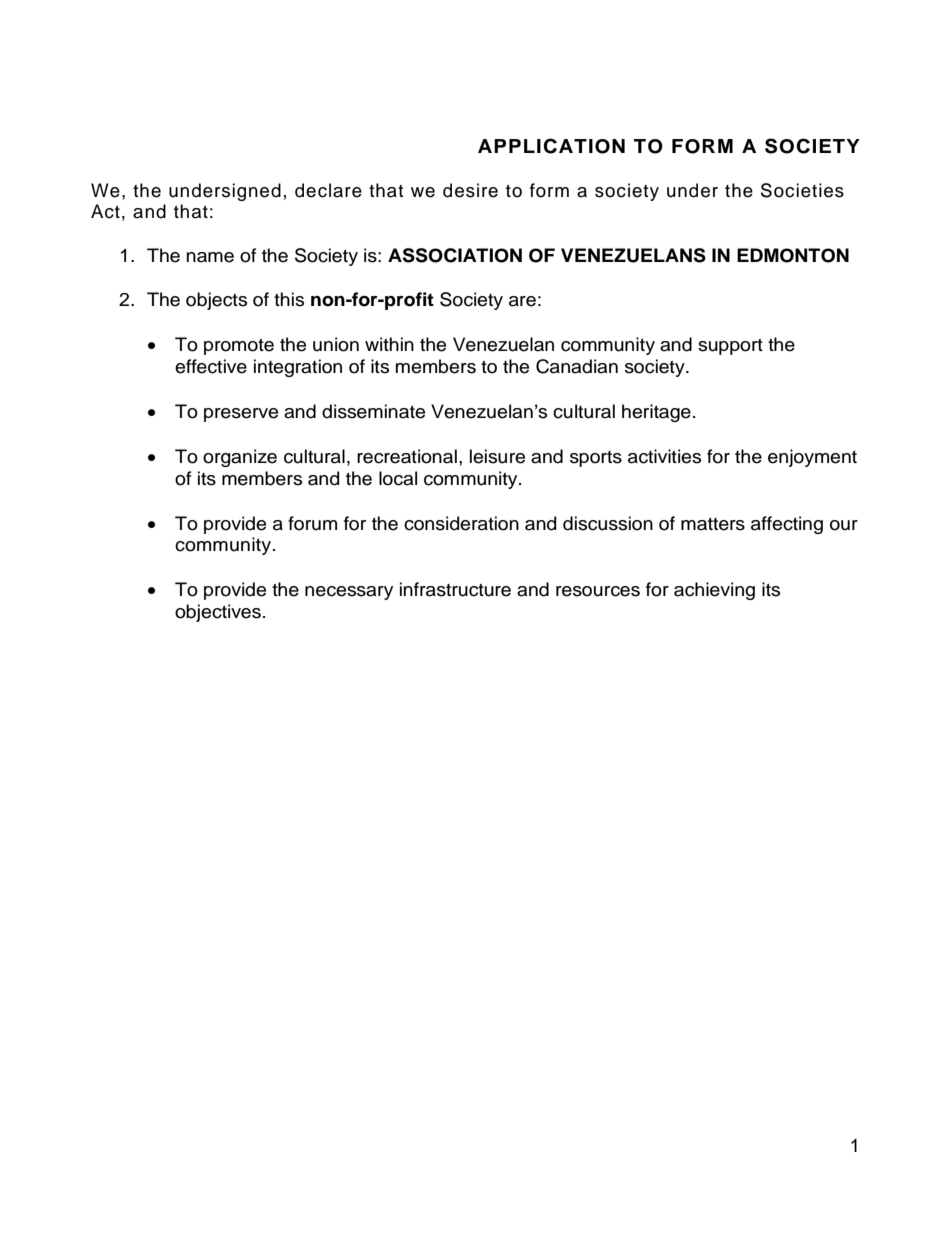  Describe the element at coordinates (812, 458) in the image. I see `enjoyment` at that location.
